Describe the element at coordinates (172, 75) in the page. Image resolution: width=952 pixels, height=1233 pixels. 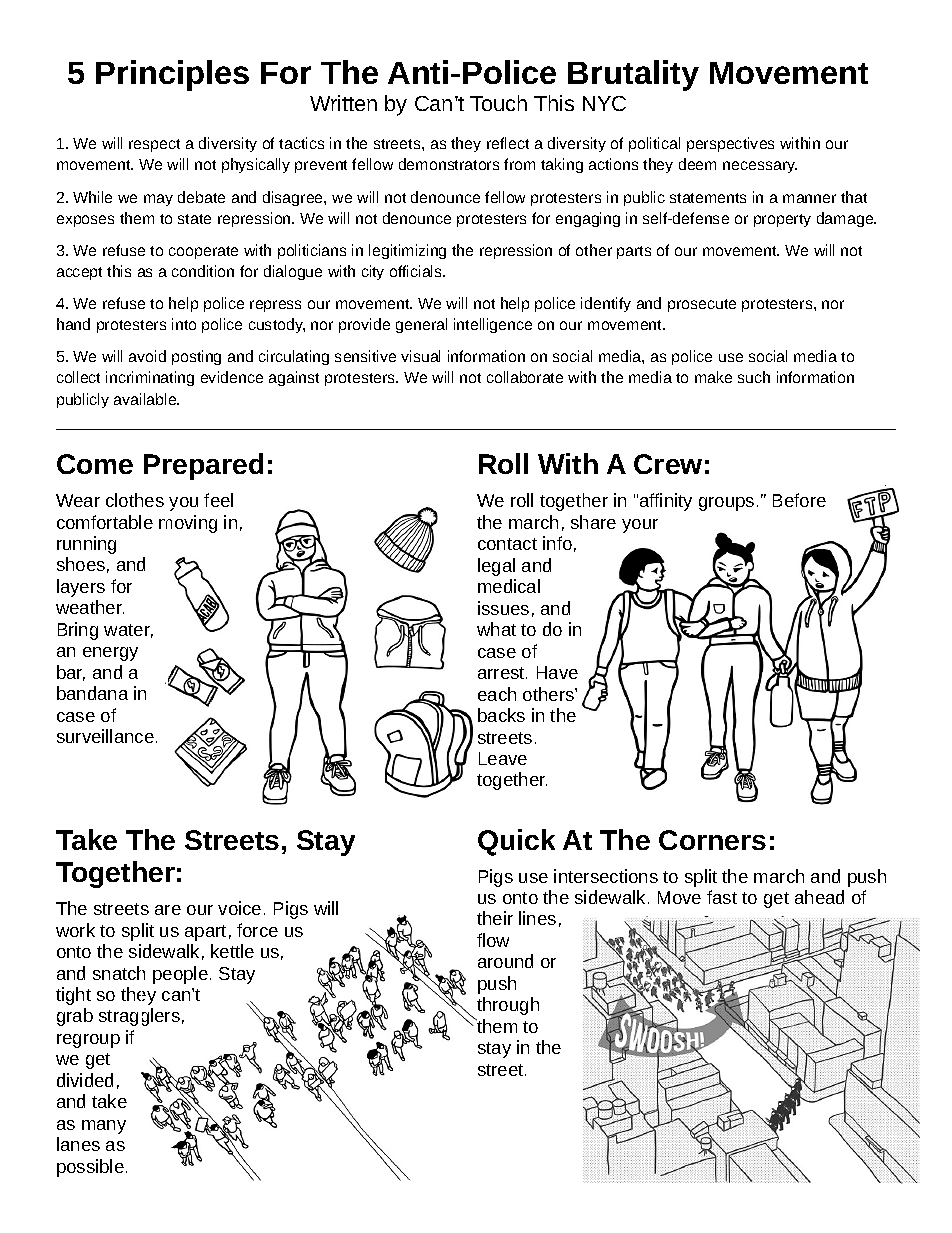
I see `Principles` at that location.
